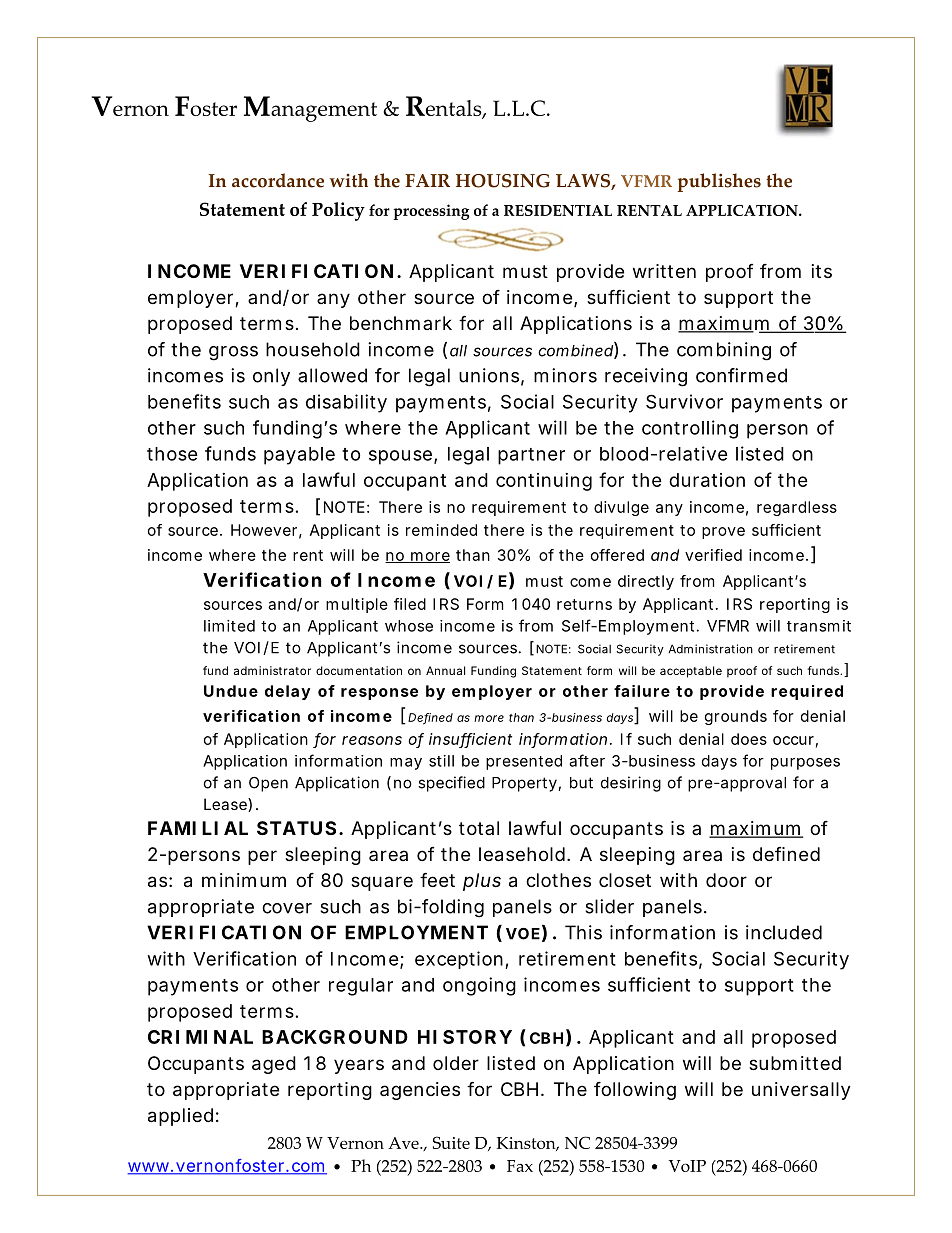  Describe the element at coordinates (180, 1117) in the screenshot. I see `applied` at that location.
